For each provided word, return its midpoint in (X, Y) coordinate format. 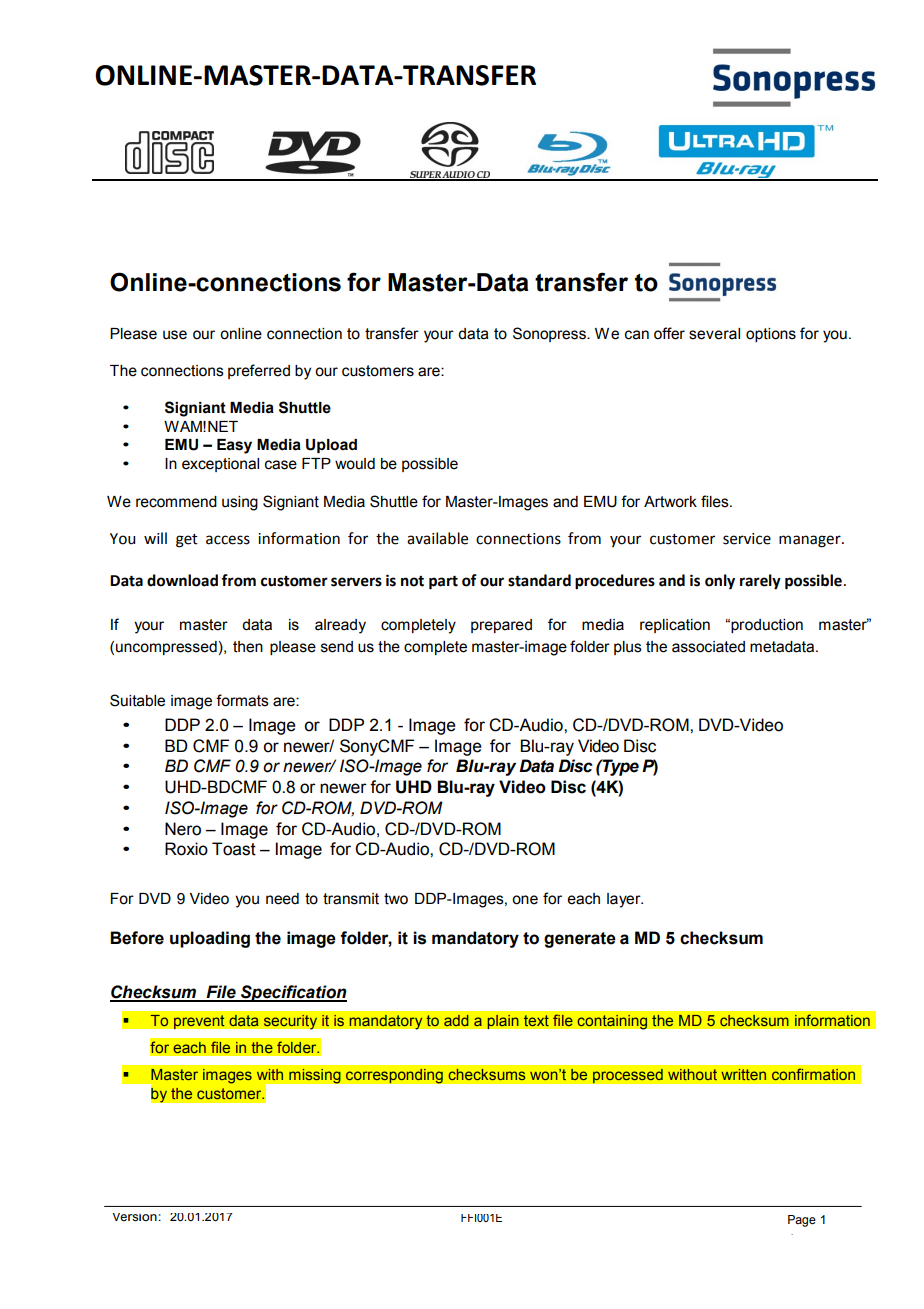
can (637, 335)
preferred (259, 371)
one (525, 900)
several (714, 334)
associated (708, 647)
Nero (183, 829)
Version (135, 1217)
